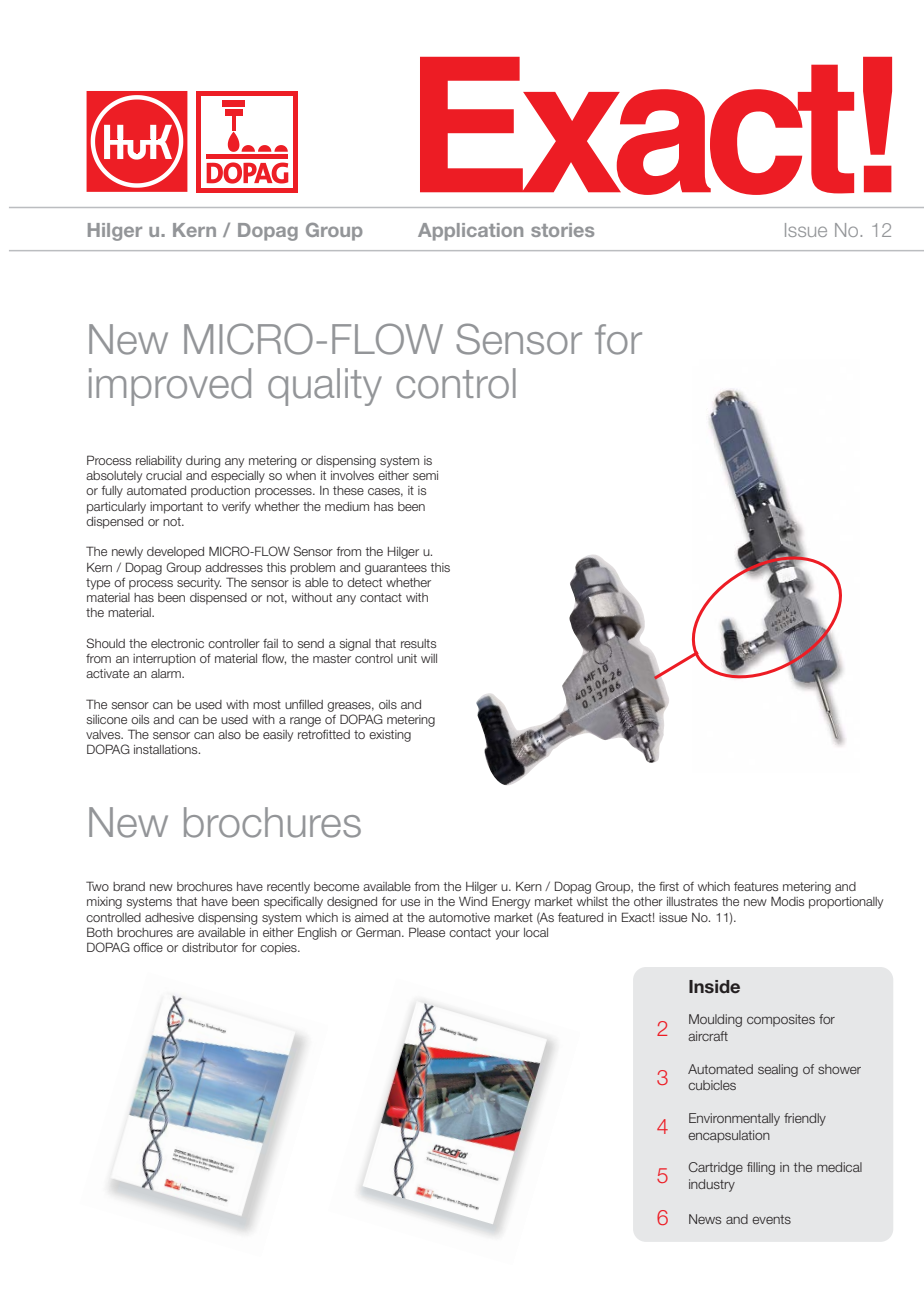 This page has width=924, height=1308. Describe the element at coordinates (170, 387) in the page. I see `improved` at that location.
